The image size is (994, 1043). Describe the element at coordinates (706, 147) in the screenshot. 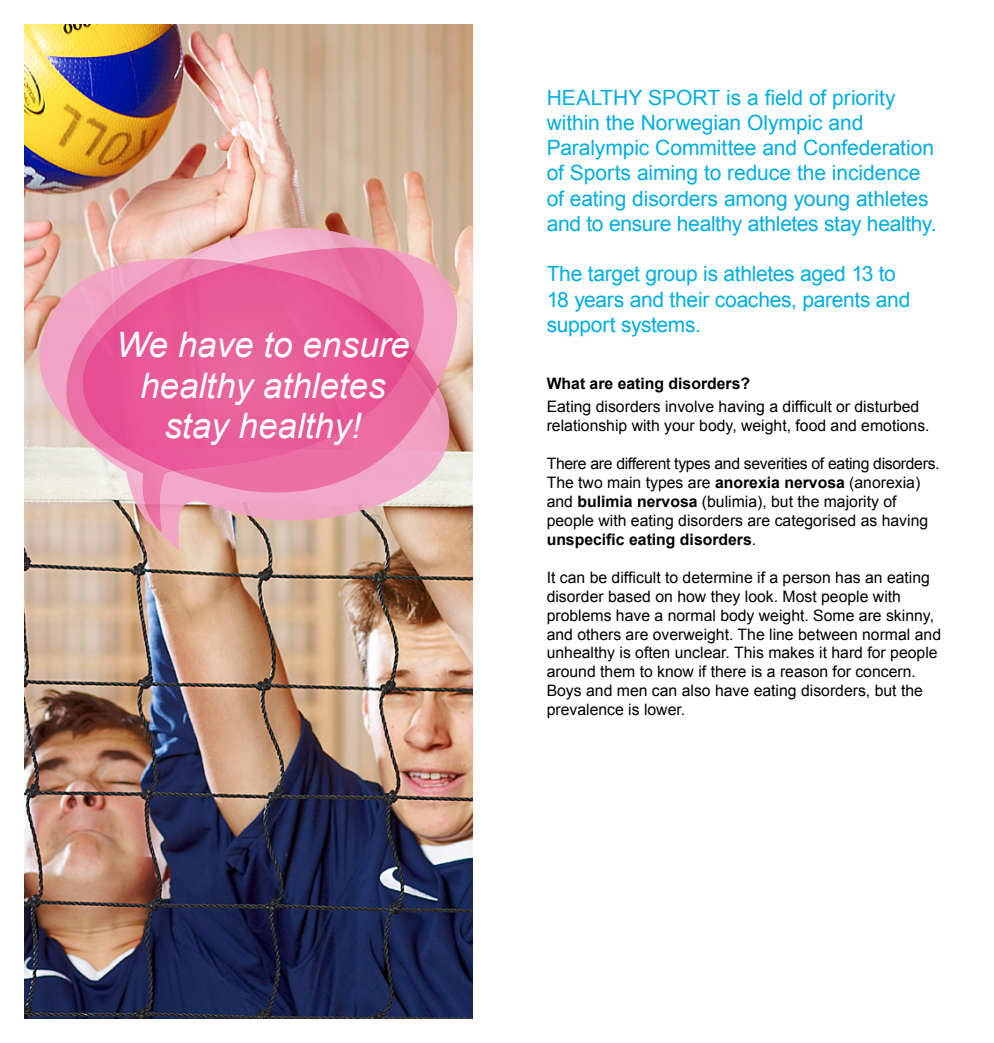

I see `Committee` at that location.
